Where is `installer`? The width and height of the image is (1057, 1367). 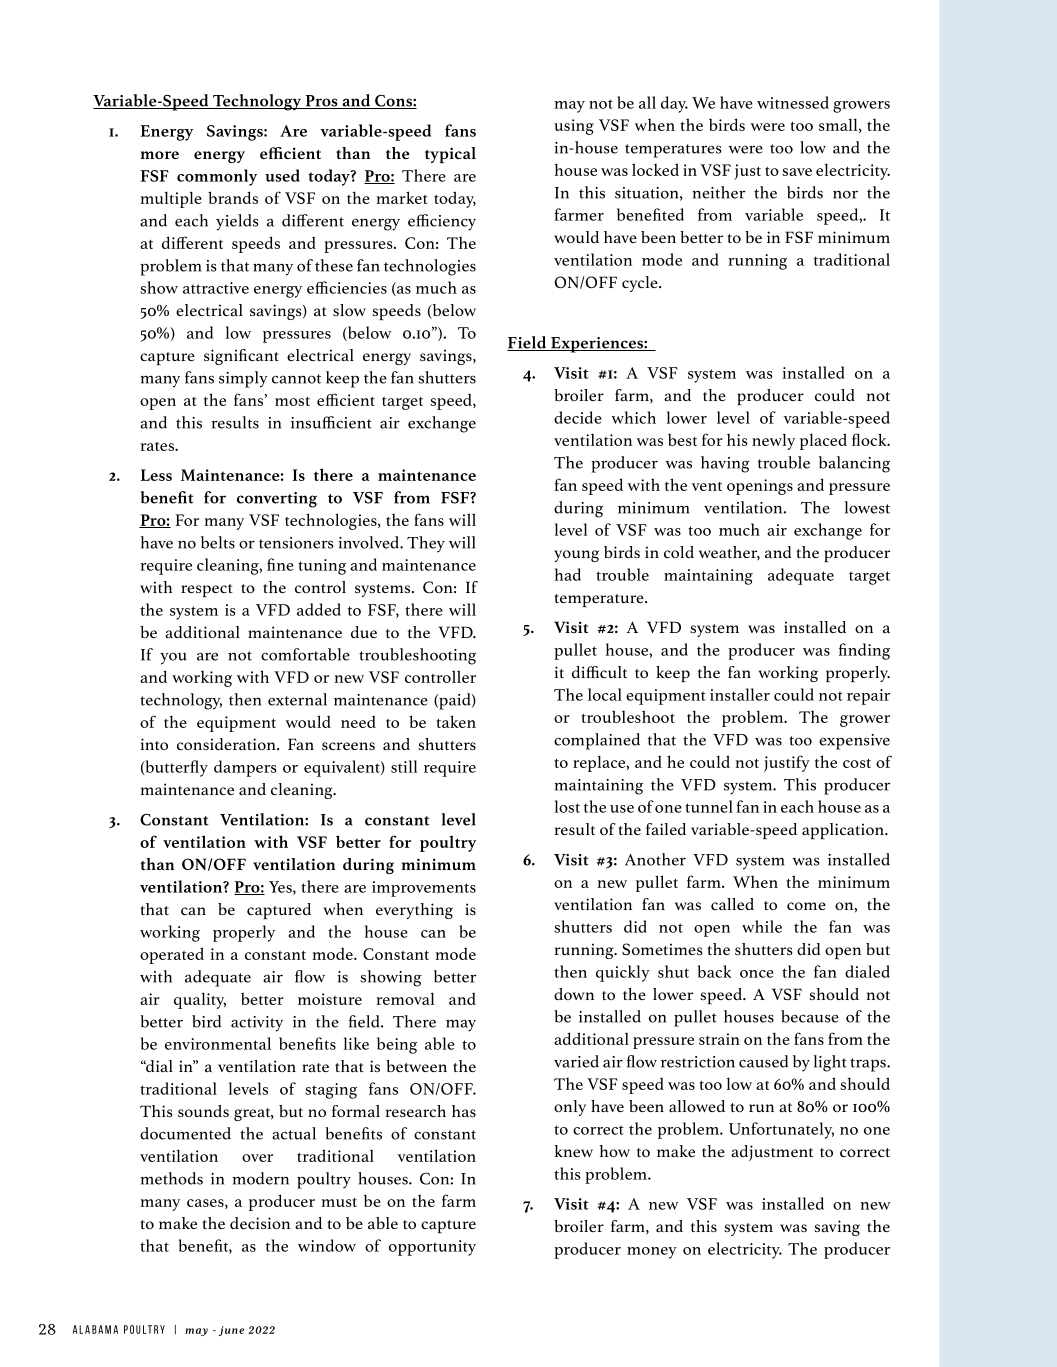
installer is located at coordinates (740, 694).
